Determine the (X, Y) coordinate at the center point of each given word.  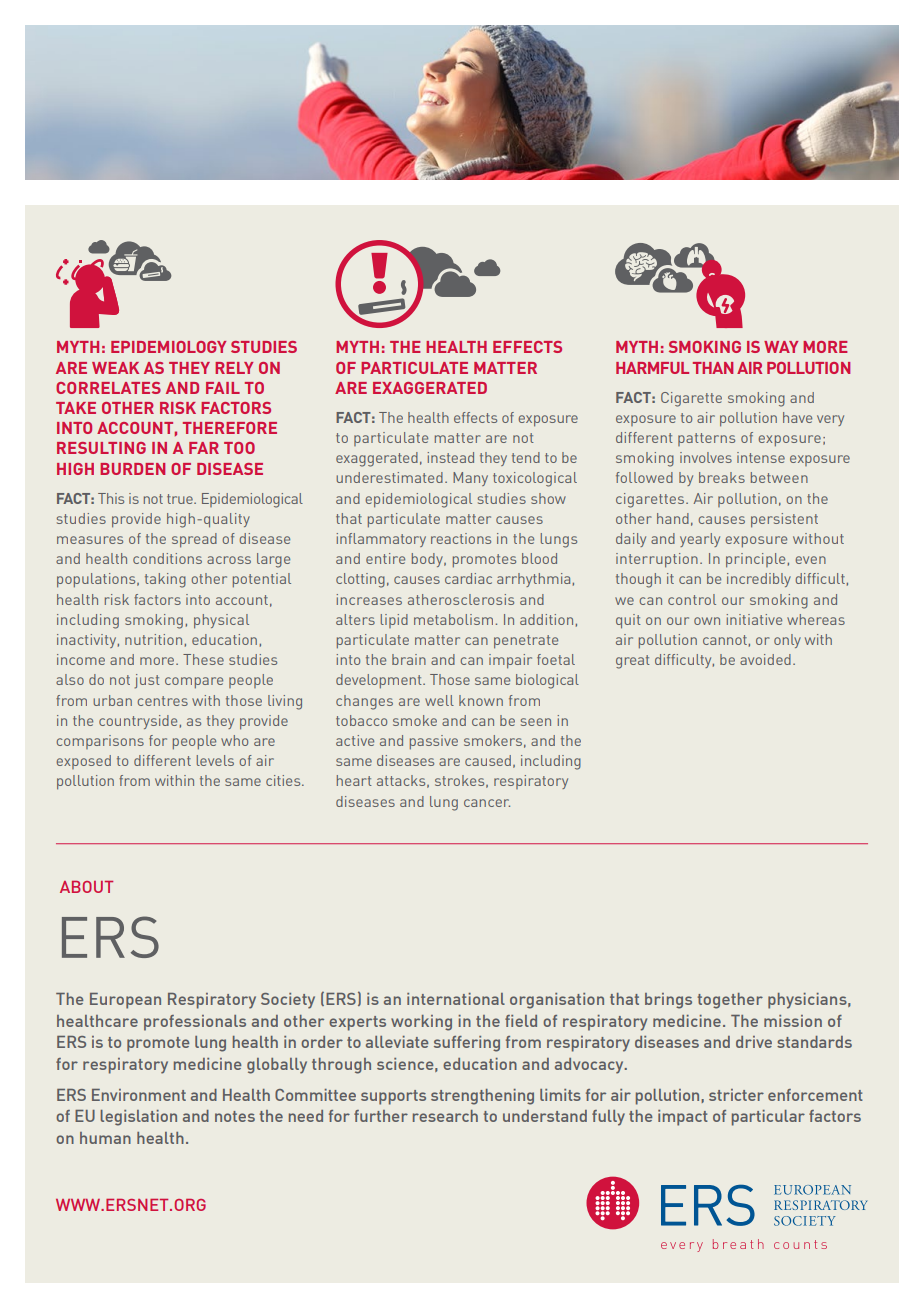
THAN (713, 368)
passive (434, 742)
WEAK (115, 368)
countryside (138, 722)
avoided (765, 659)
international (456, 999)
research (445, 1116)
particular (768, 1118)
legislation (138, 1118)
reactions (461, 538)
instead (450, 457)
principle (755, 560)
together (730, 1001)
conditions (167, 558)
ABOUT (86, 887)
